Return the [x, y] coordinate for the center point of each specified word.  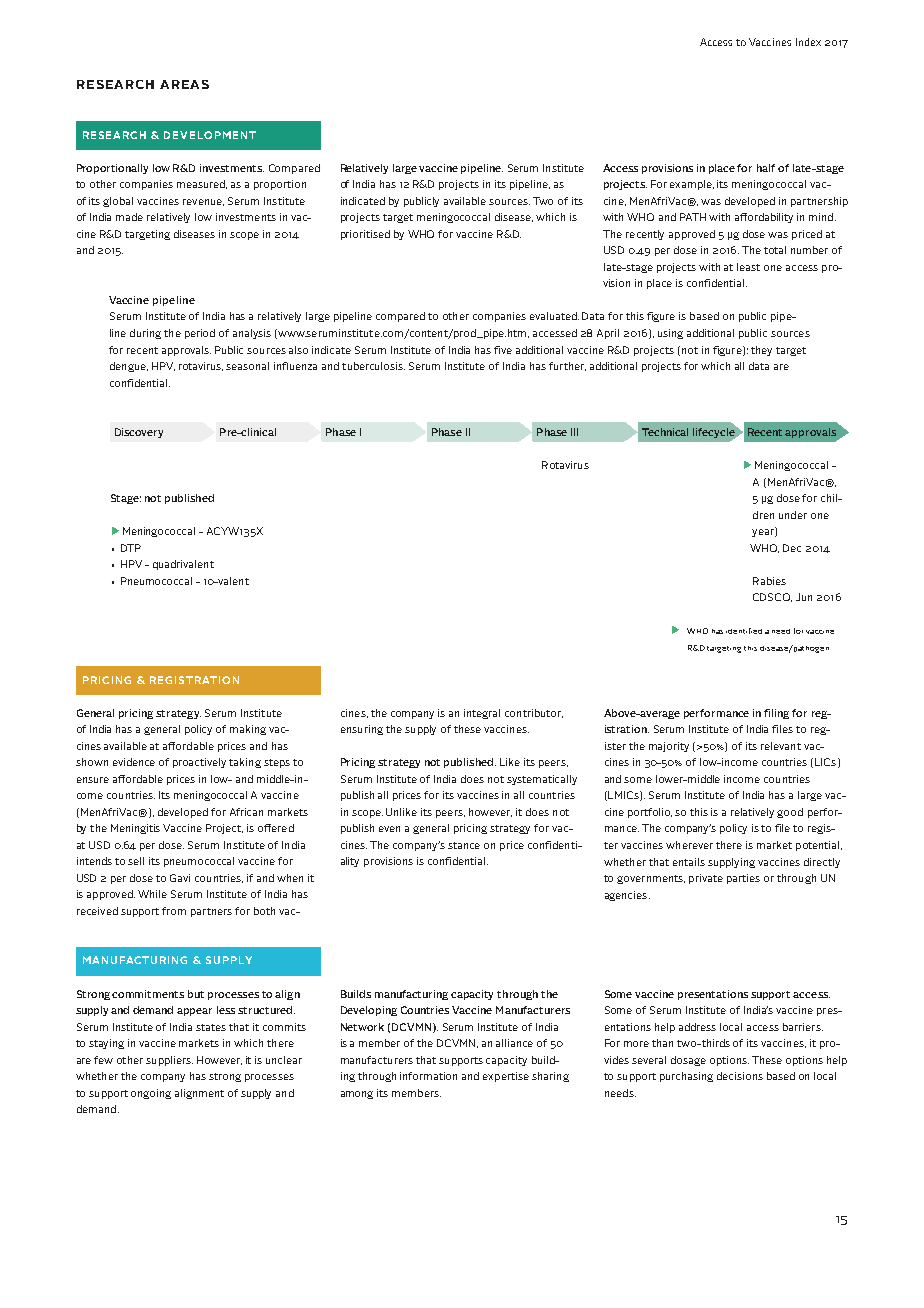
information [428, 1076]
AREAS [184, 84]
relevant [781, 746]
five [503, 350]
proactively [199, 763]
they [761, 351]
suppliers [169, 1061]
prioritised [365, 235]
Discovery [139, 433]
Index [808, 42]
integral [482, 714]
